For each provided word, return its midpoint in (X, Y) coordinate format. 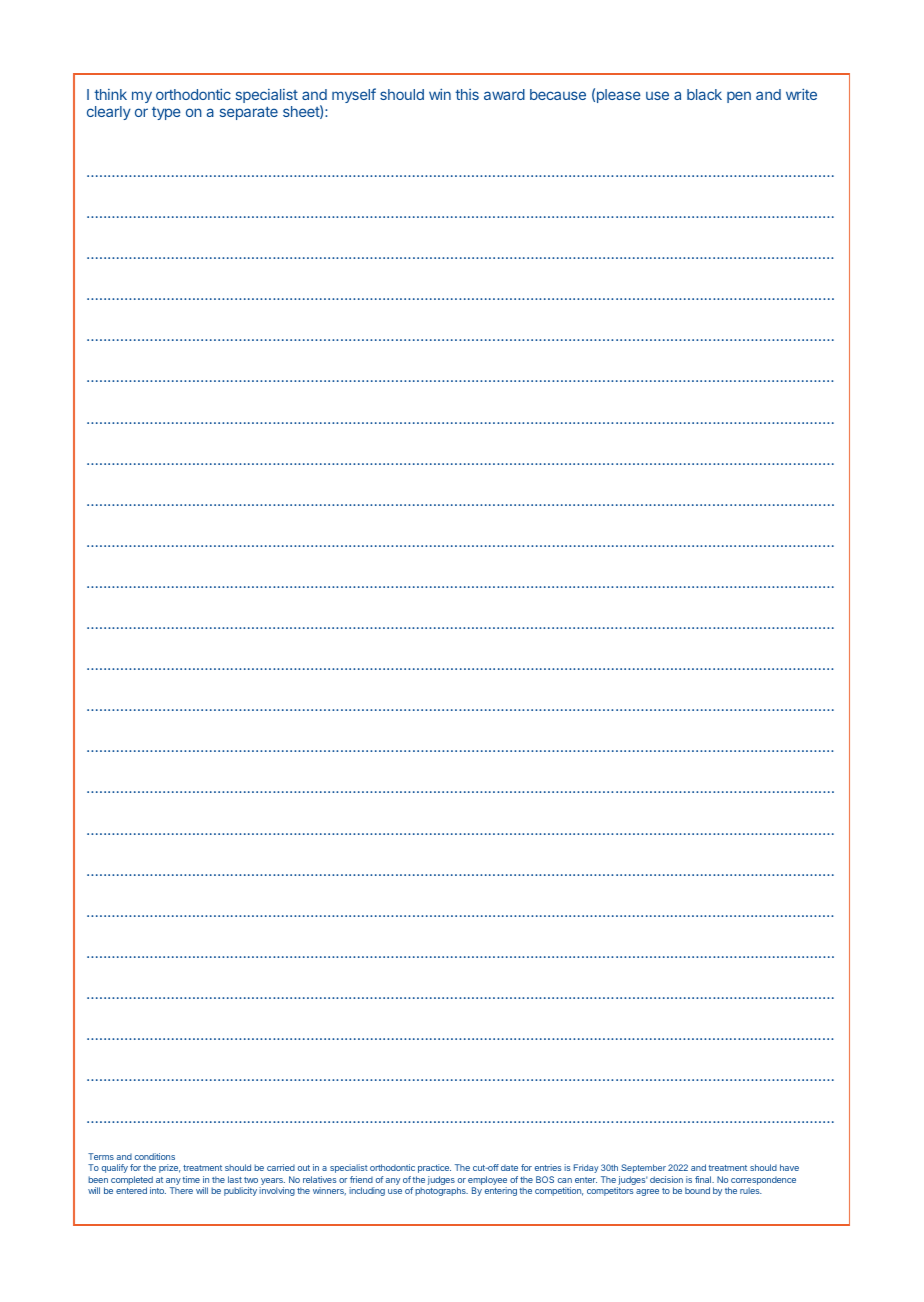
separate (249, 113)
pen (739, 97)
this (467, 94)
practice (434, 1168)
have (789, 1167)
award (504, 94)
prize (169, 1168)
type (166, 113)
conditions (155, 1156)
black (704, 94)
